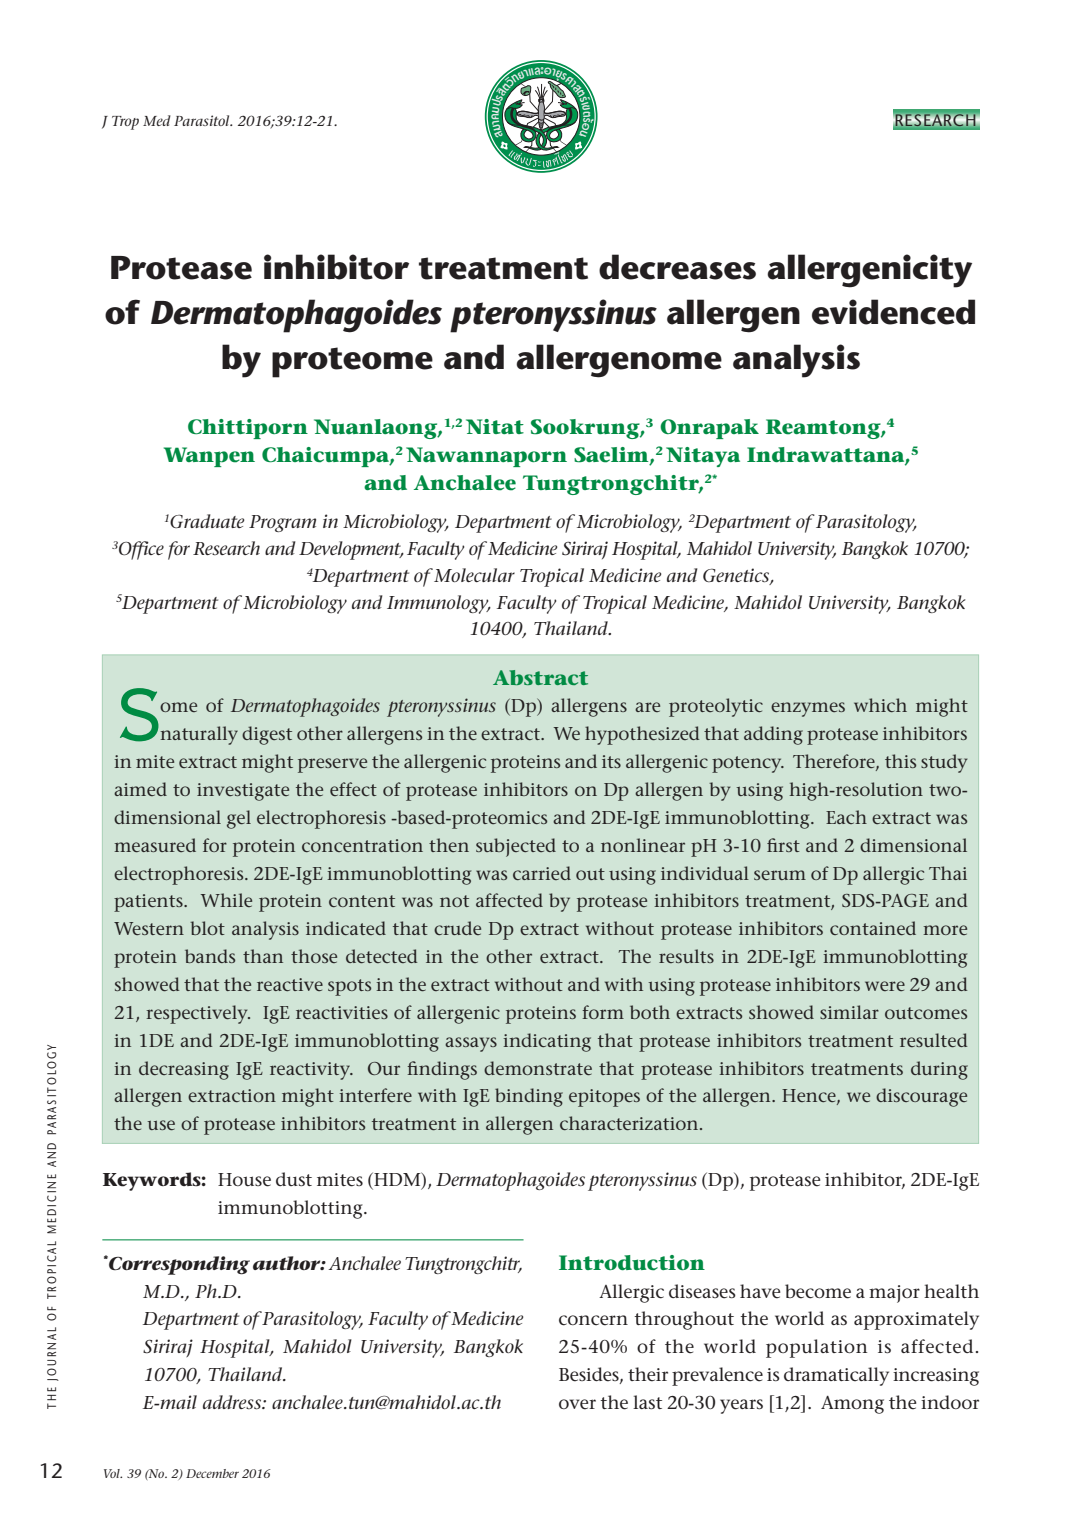 Image resolution: width=1082 pixels, height=1521 pixels. I want to click on evidenced, so click(893, 312).
